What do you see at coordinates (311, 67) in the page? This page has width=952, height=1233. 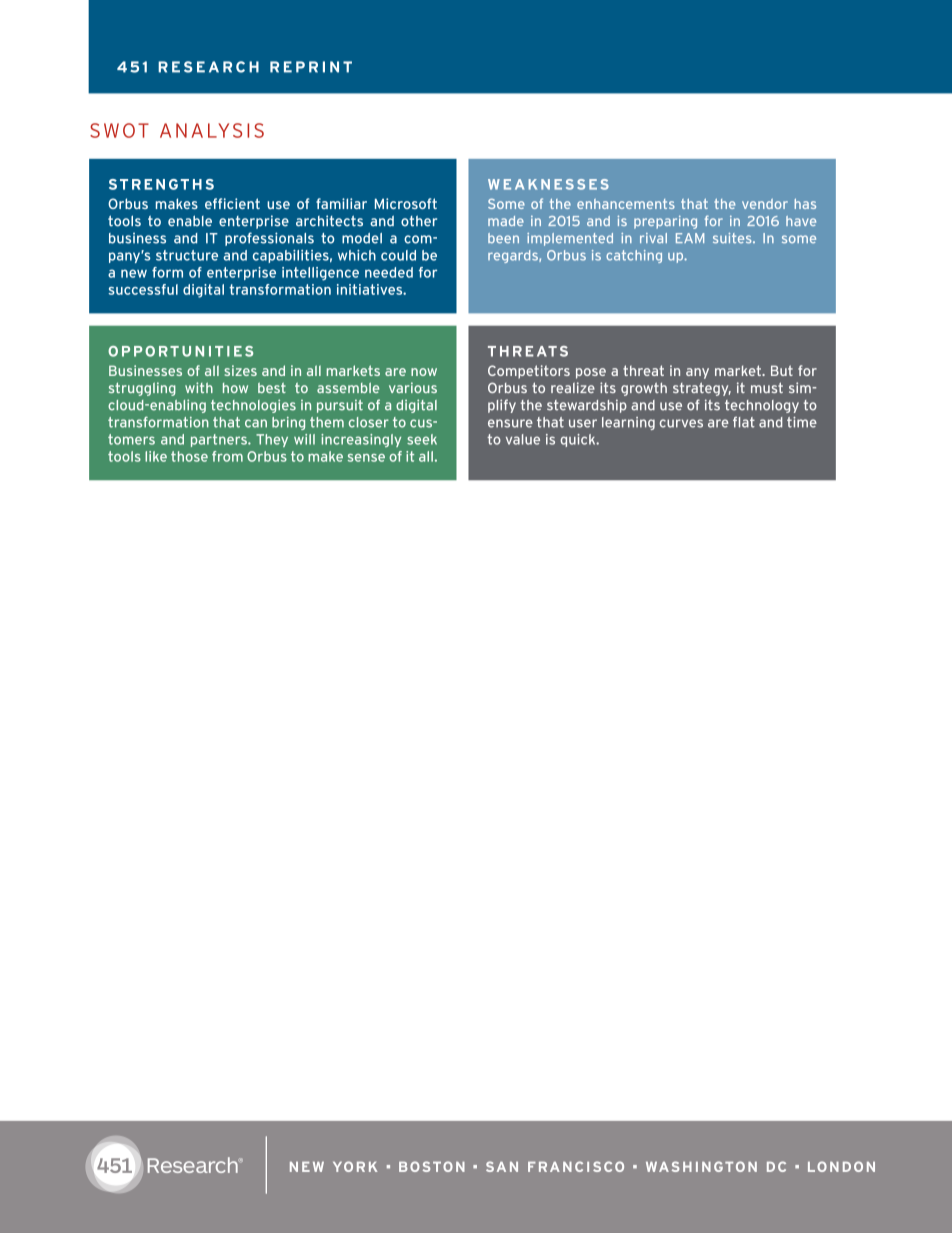 I see `REPRINT` at bounding box center [311, 67].
